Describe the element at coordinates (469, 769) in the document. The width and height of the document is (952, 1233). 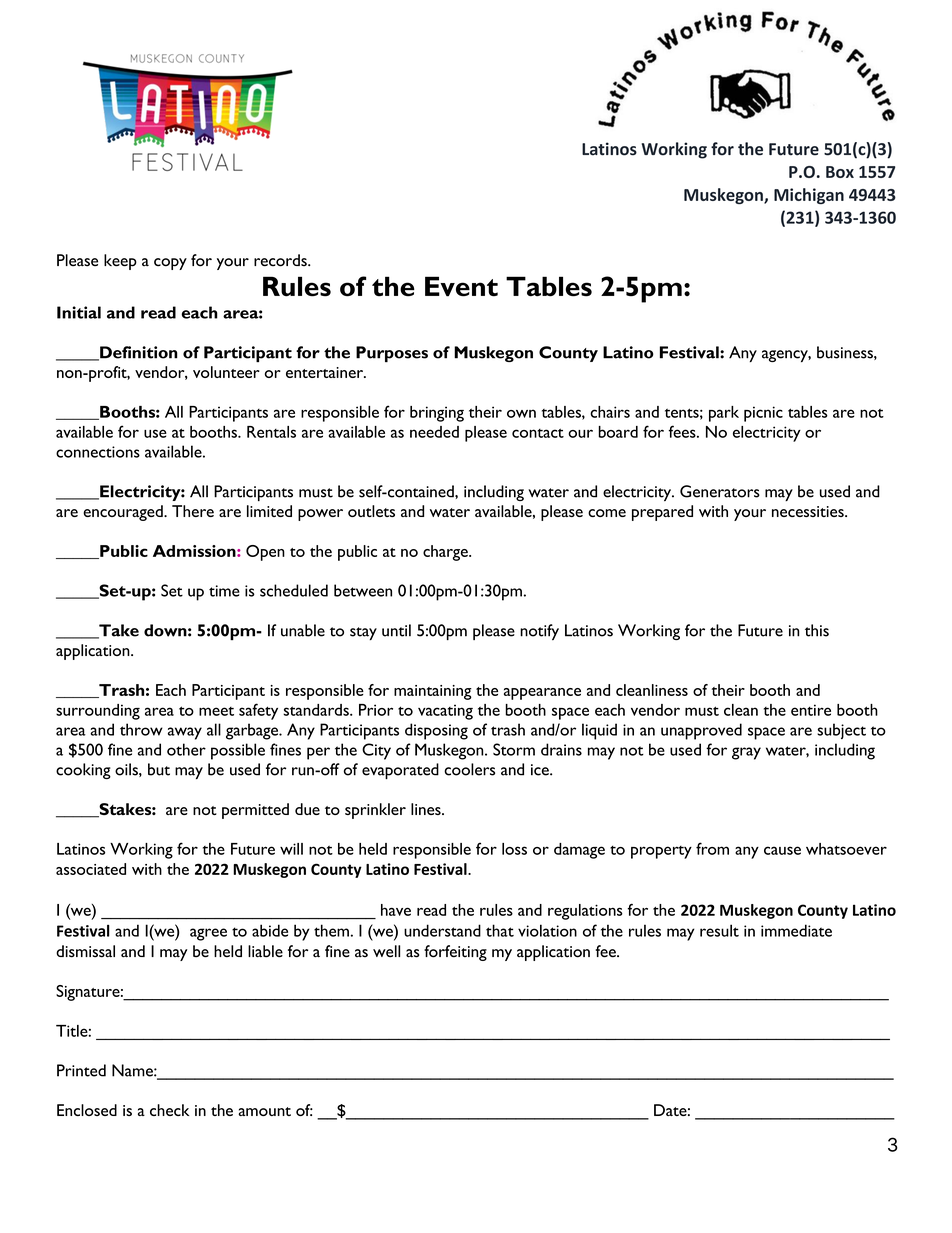
I see `coolers` at that location.
